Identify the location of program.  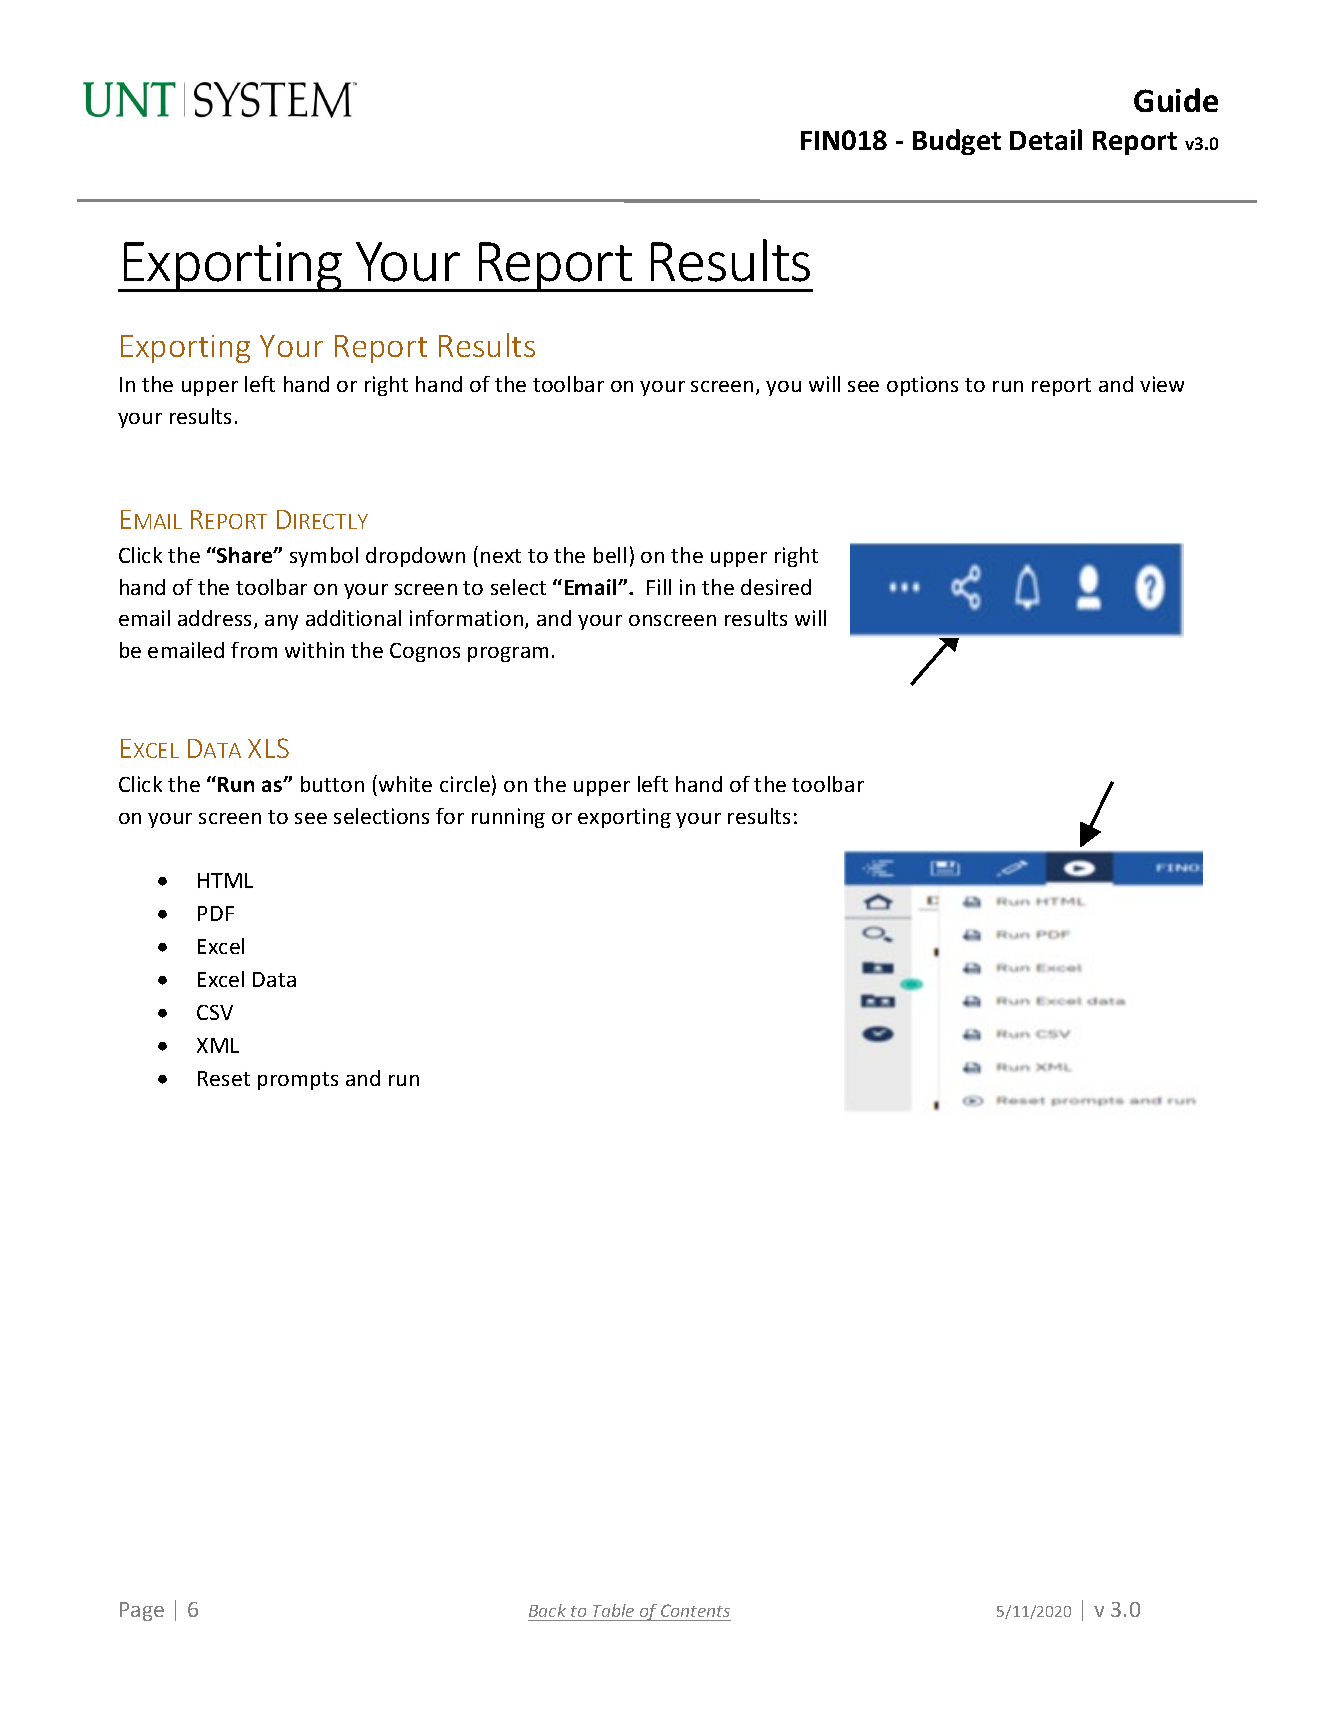
(508, 654).
